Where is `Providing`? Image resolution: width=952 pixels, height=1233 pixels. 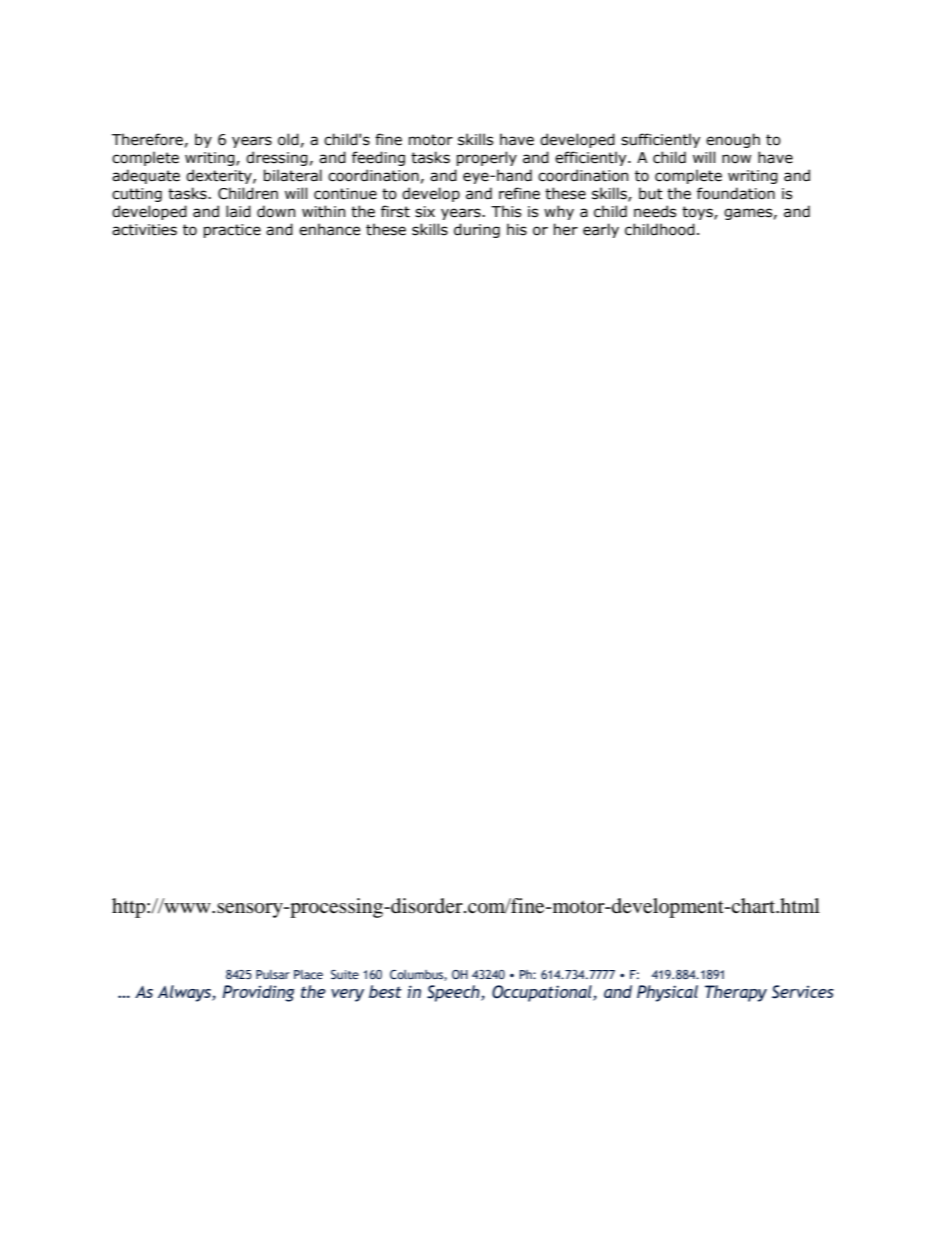 Providing is located at coordinates (258, 993).
